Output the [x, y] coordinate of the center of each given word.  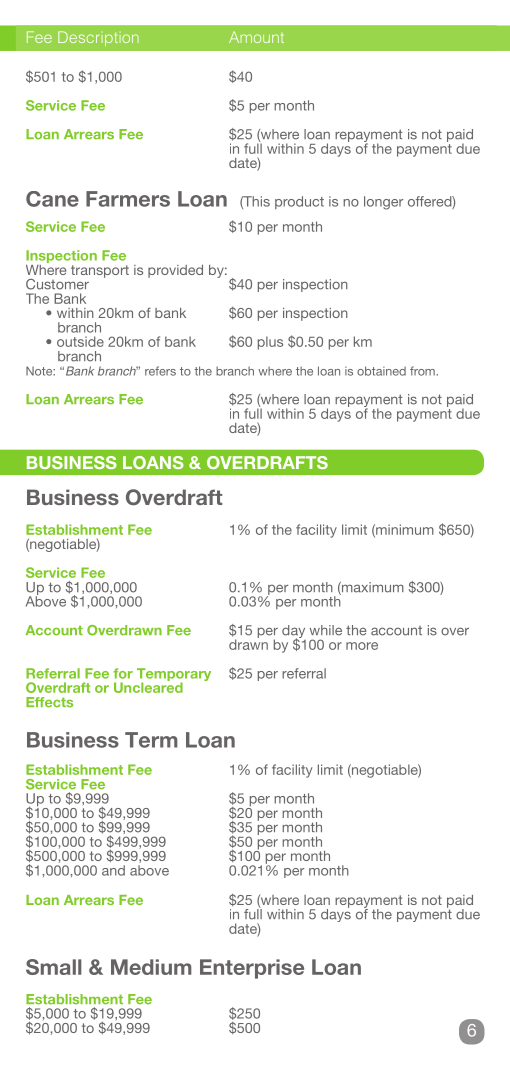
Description [98, 38]
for [123, 673]
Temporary [174, 676]
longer [383, 203]
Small [54, 967]
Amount [256, 37]
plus [270, 343]
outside [80, 341]
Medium [151, 967]
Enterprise [252, 969]
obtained [381, 371]
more [362, 646]
